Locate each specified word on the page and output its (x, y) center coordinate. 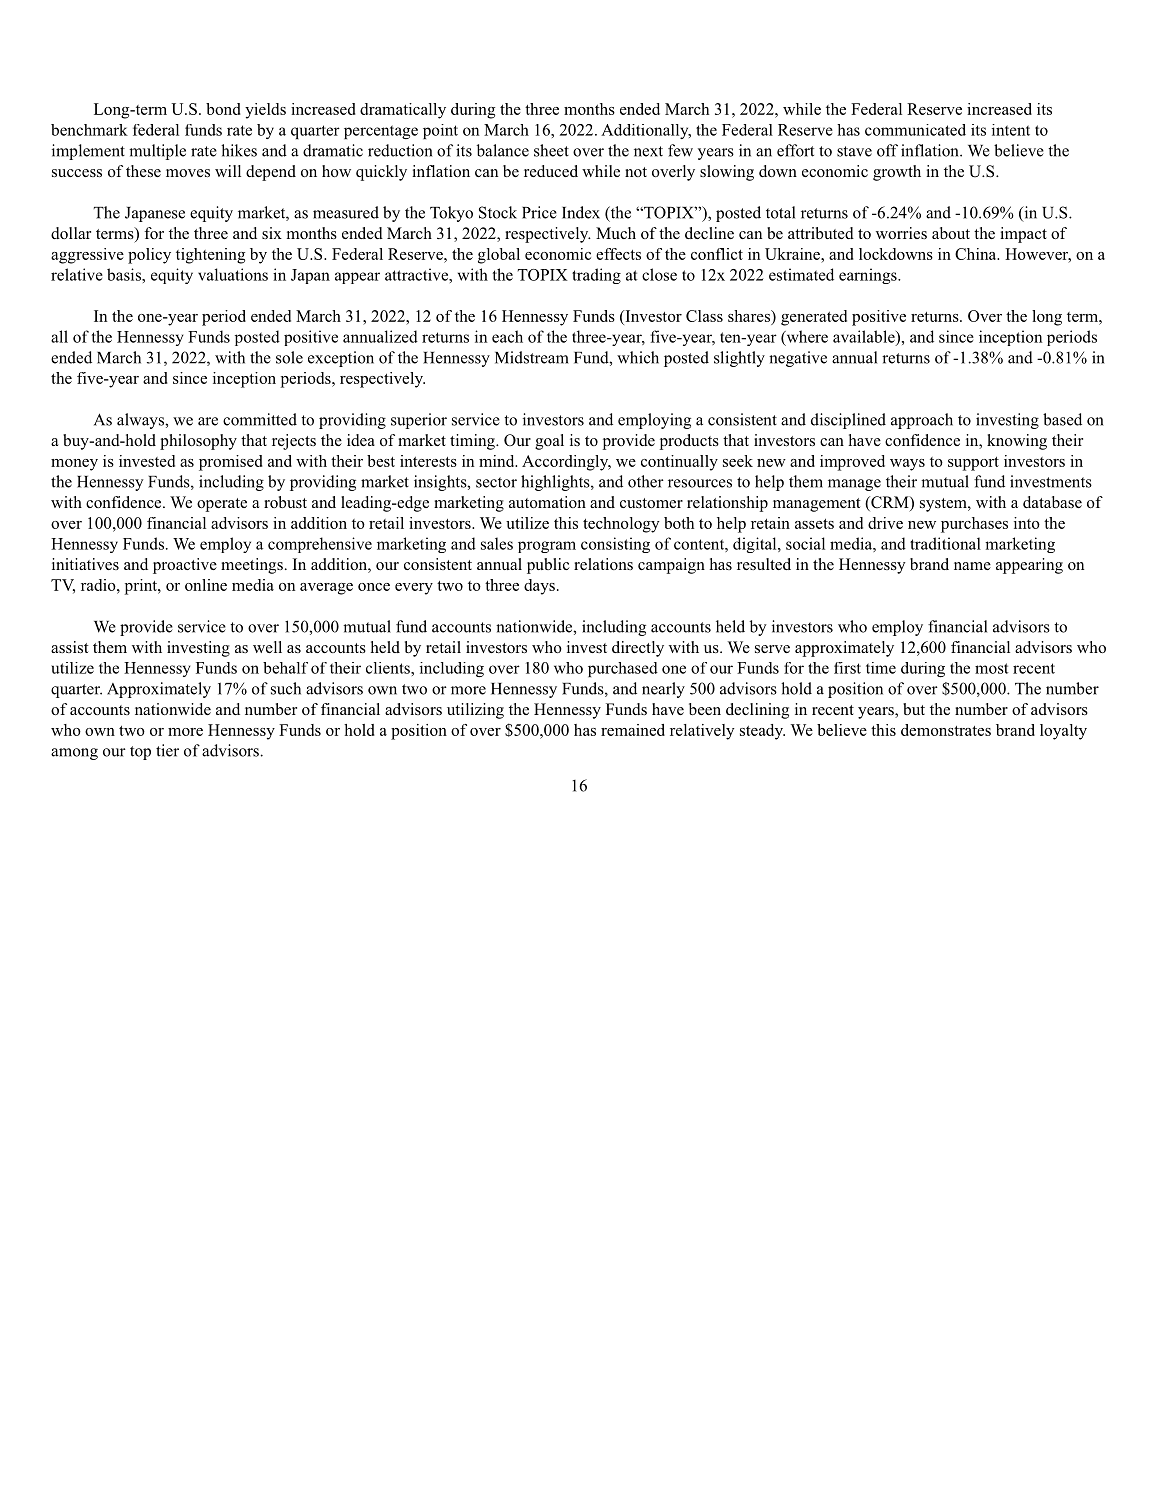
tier (167, 750)
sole (289, 357)
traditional (945, 543)
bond (223, 109)
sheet (551, 150)
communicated (915, 130)
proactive (185, 566)
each (507, 336)
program (547, 547)
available (865, 337)
